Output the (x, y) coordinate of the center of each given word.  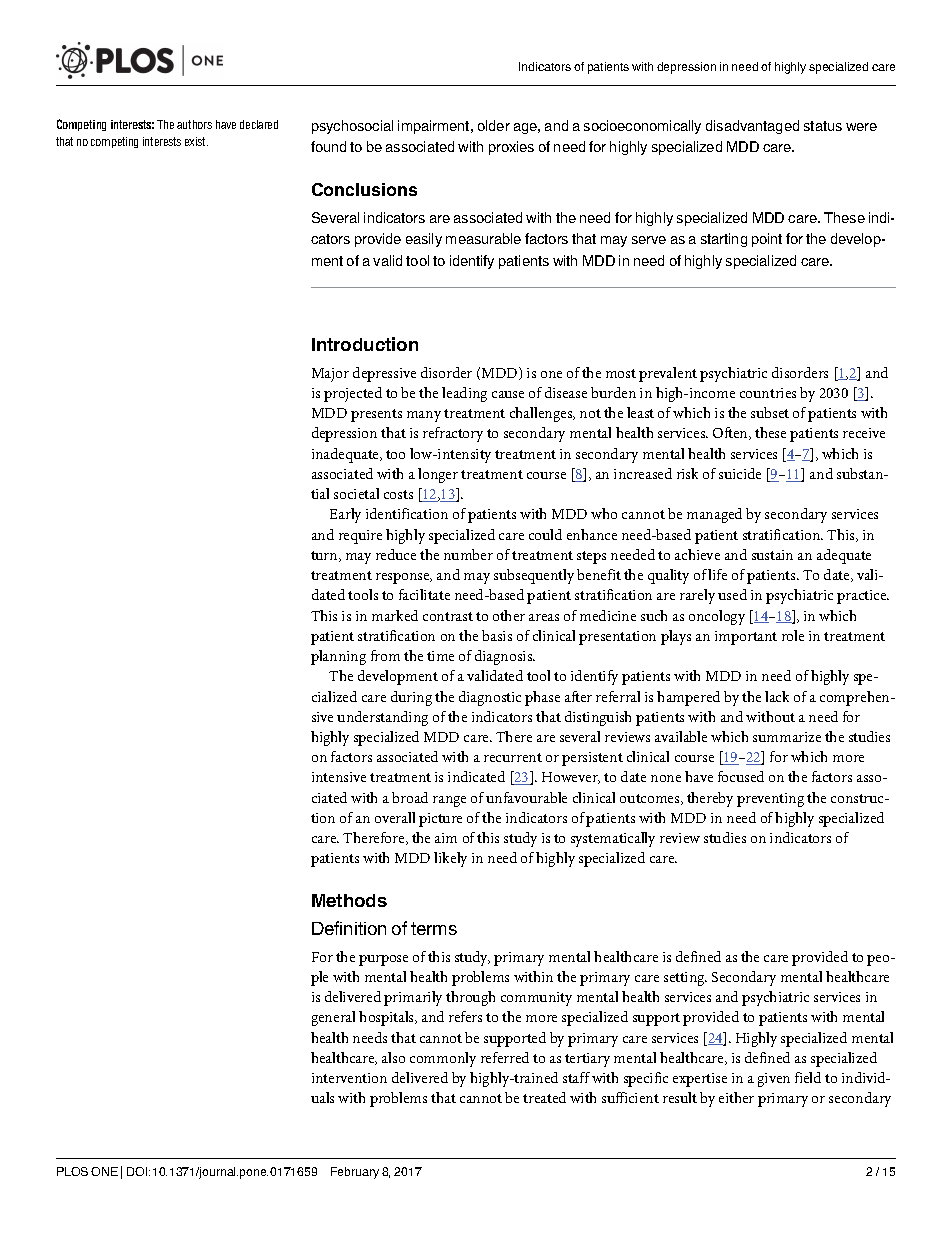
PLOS (72, 1171)
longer (438, 475)
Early (345, 515)
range (449, 801)
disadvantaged (752, 127)
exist (196, 141)
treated (544, 1097)
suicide (740, 473)
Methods (349, 900)
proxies (511, 148)
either (736, 1097)
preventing (770, 800)
